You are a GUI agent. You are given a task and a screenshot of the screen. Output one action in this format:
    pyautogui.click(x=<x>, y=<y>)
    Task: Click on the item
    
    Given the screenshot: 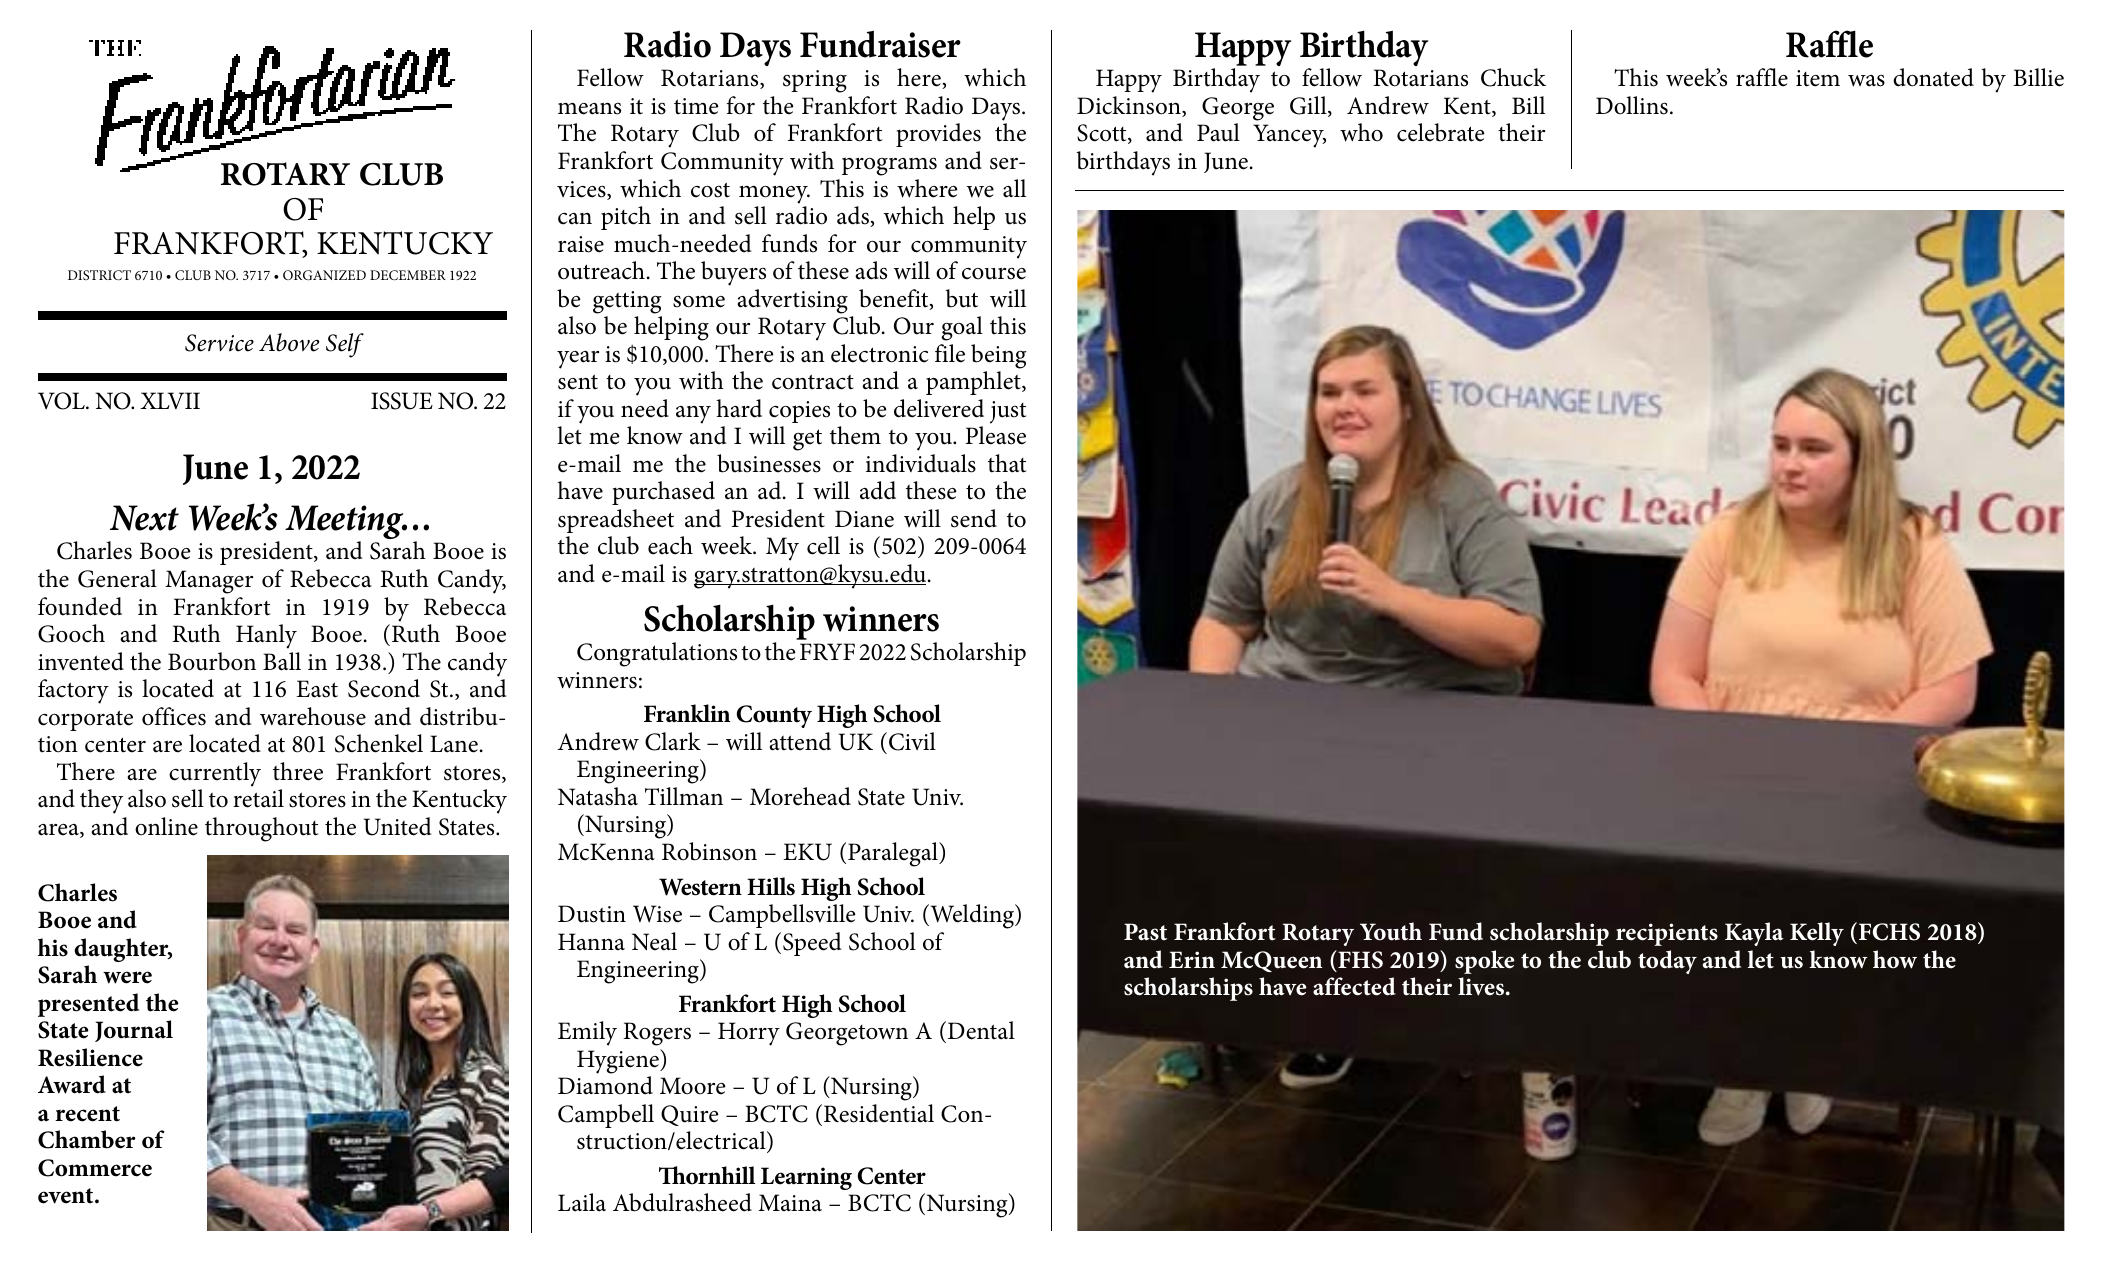 What is the action you would take?
    pyautogui.click(x=1818, y=78)
